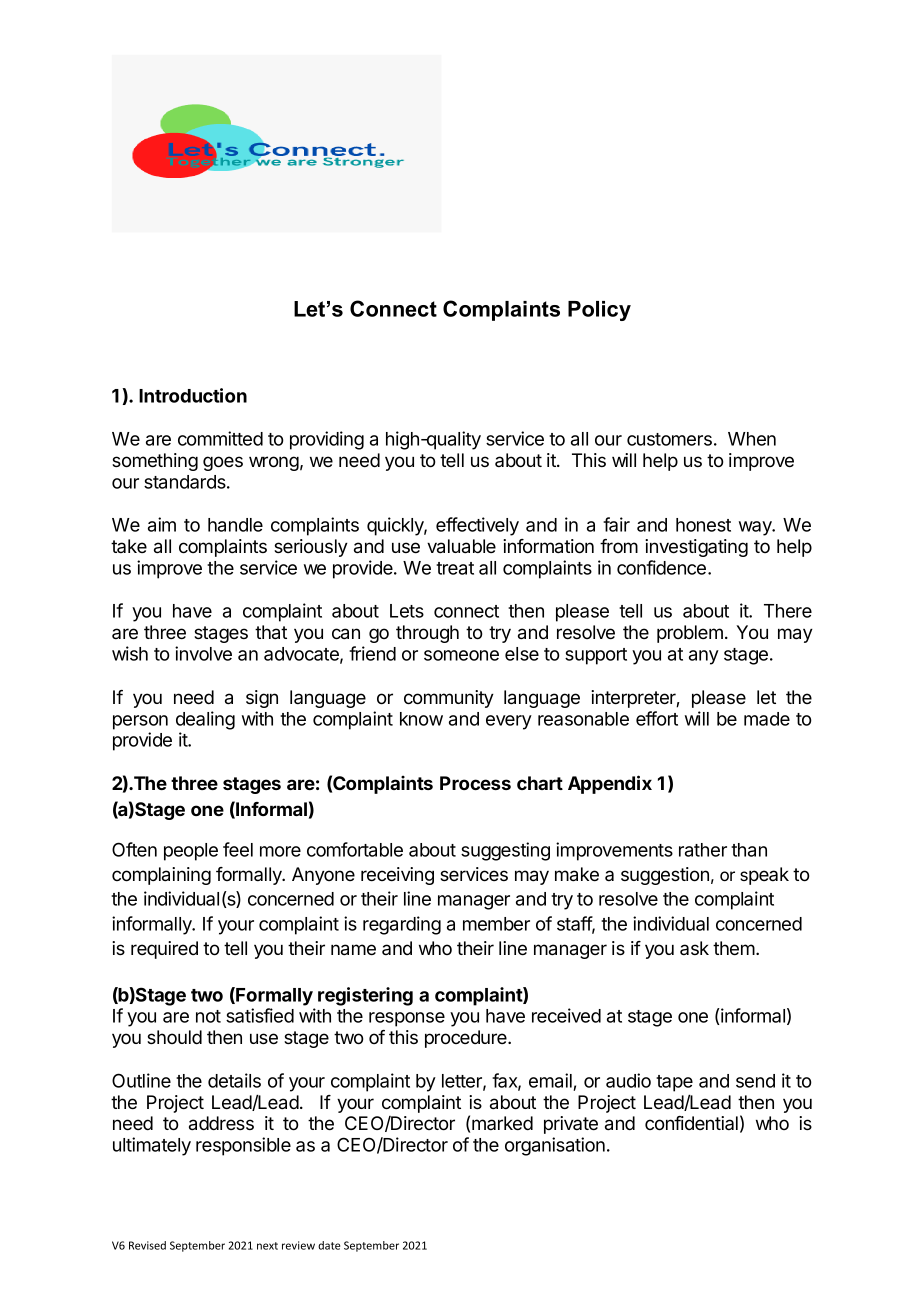  I want to click on procedure, so click(467, 1039).
